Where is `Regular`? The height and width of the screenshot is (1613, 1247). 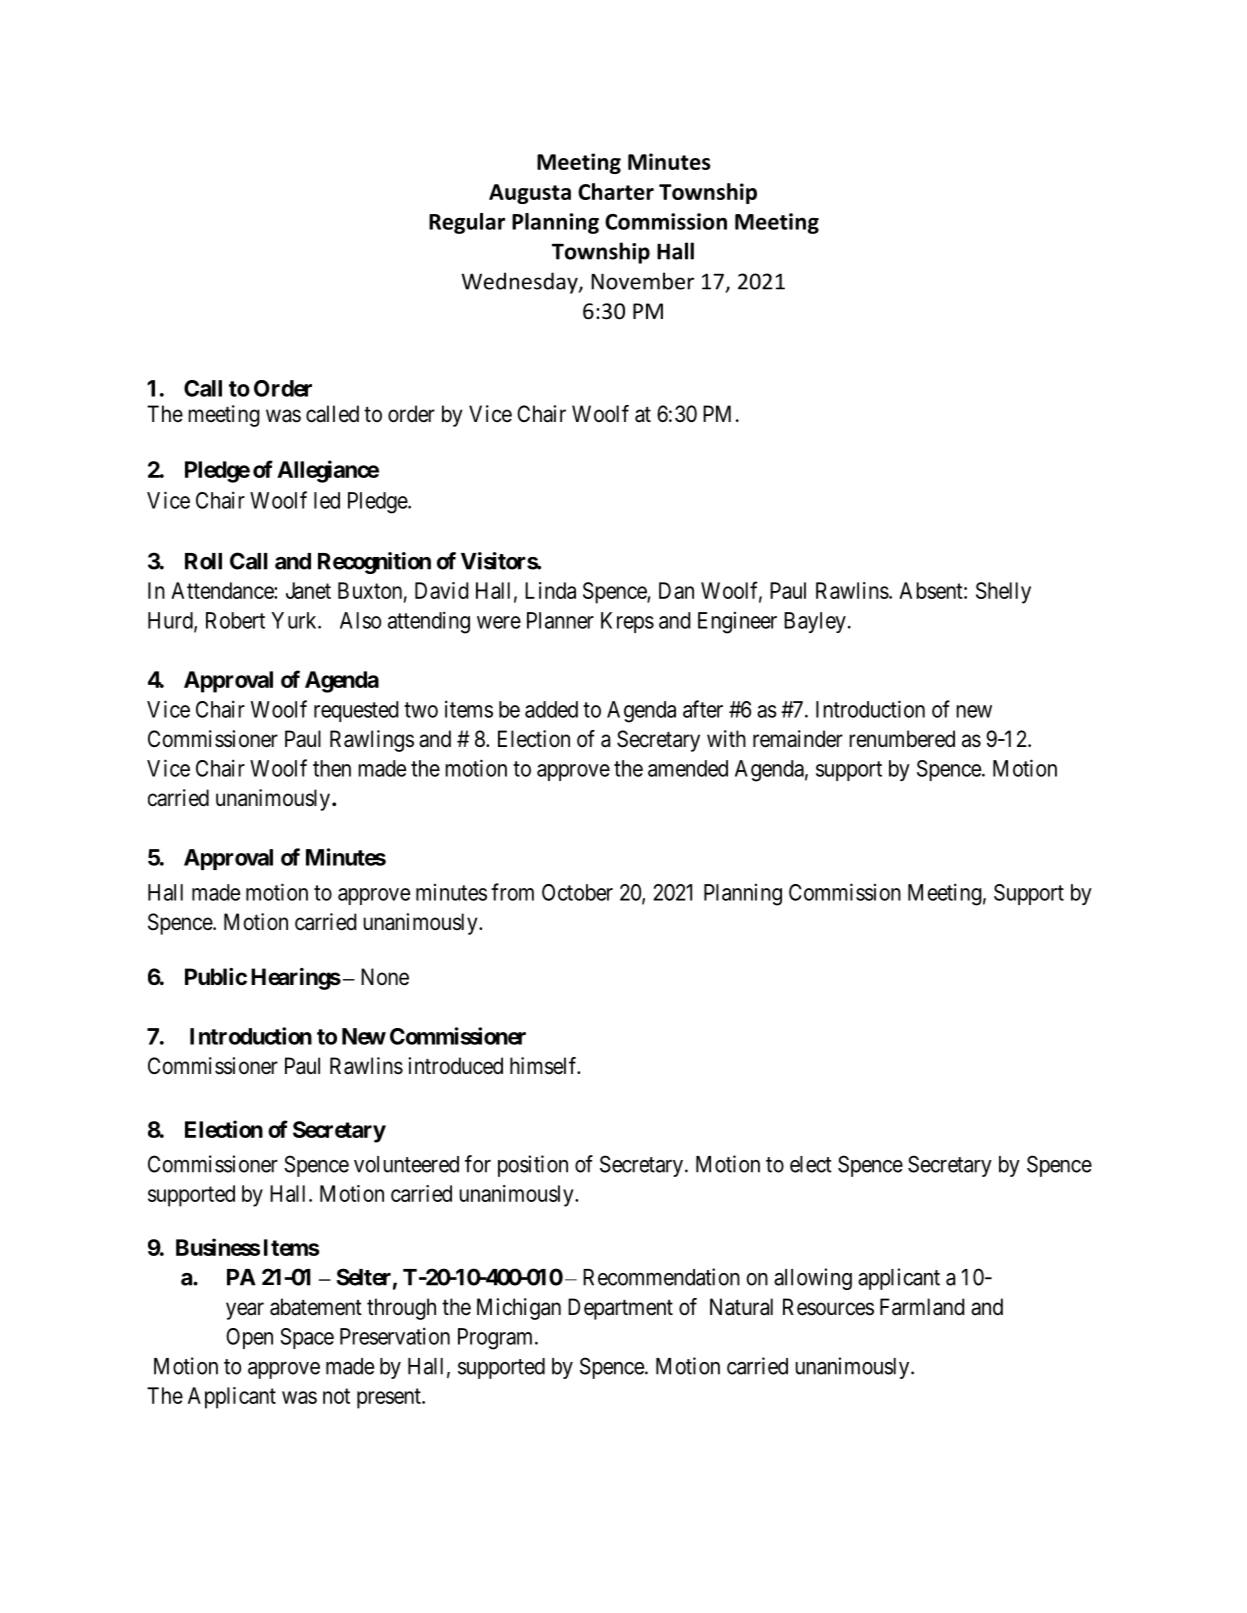
Regular is located at coordinates (467, 223).
